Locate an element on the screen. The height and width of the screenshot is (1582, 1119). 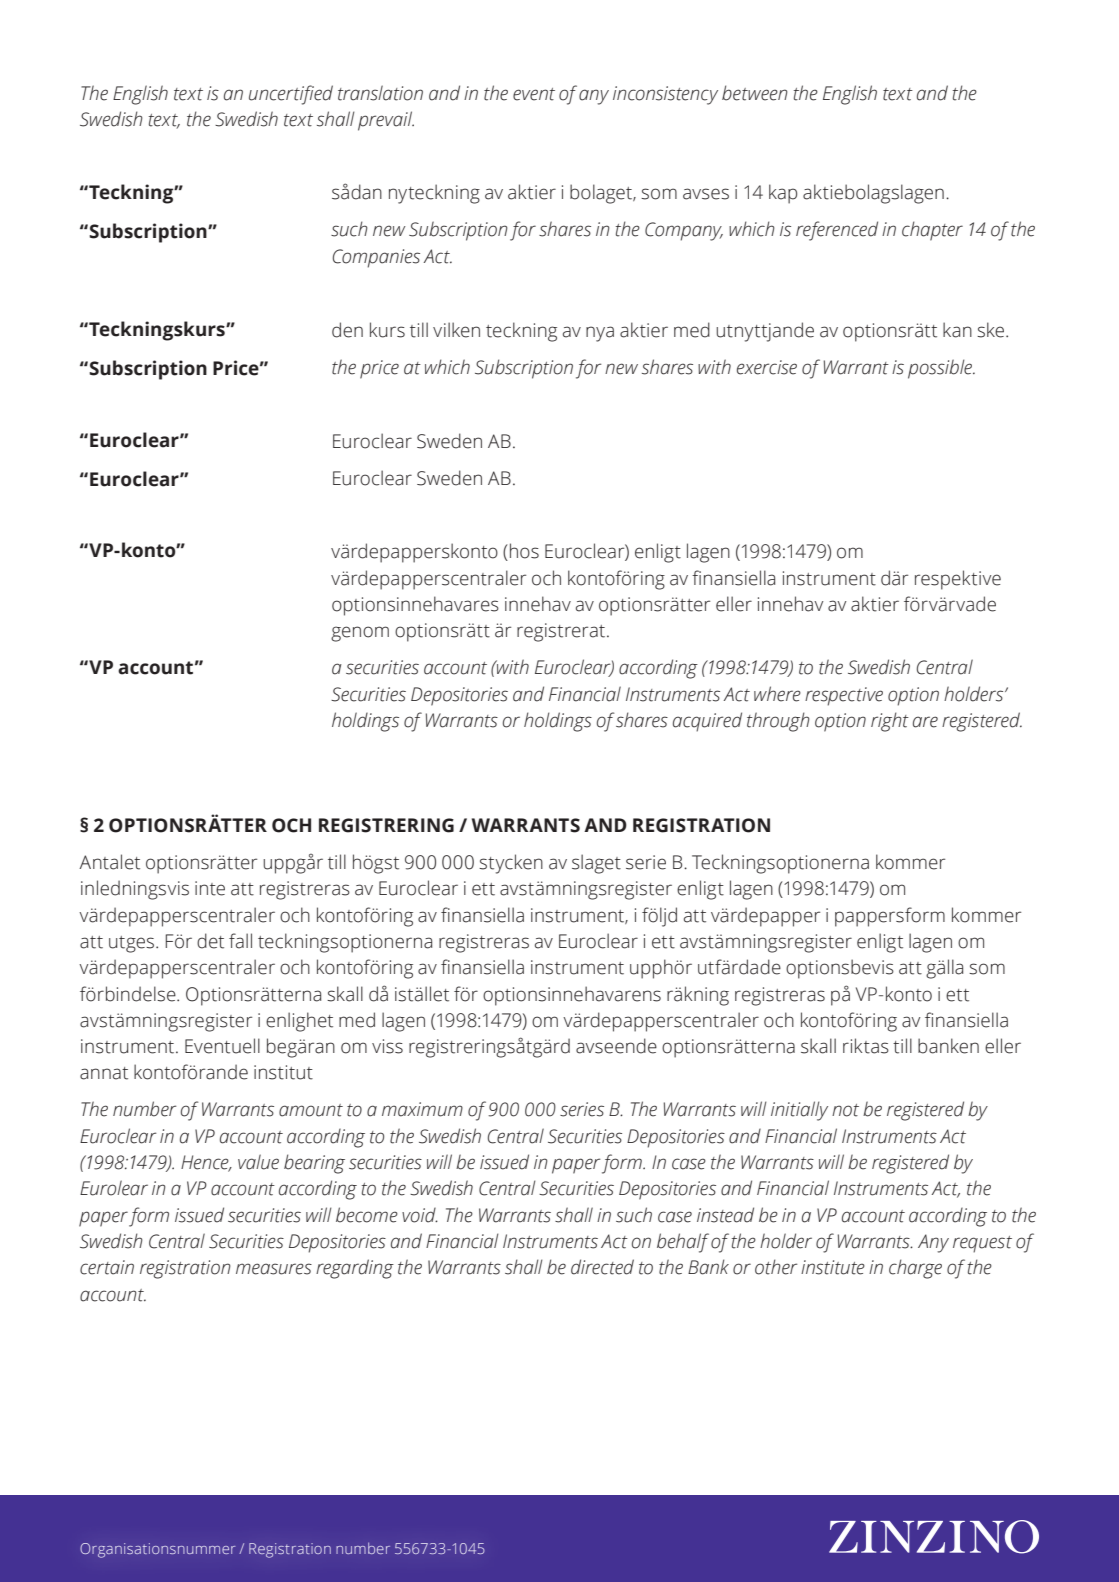
nya is located at coordinates (600, 334).
